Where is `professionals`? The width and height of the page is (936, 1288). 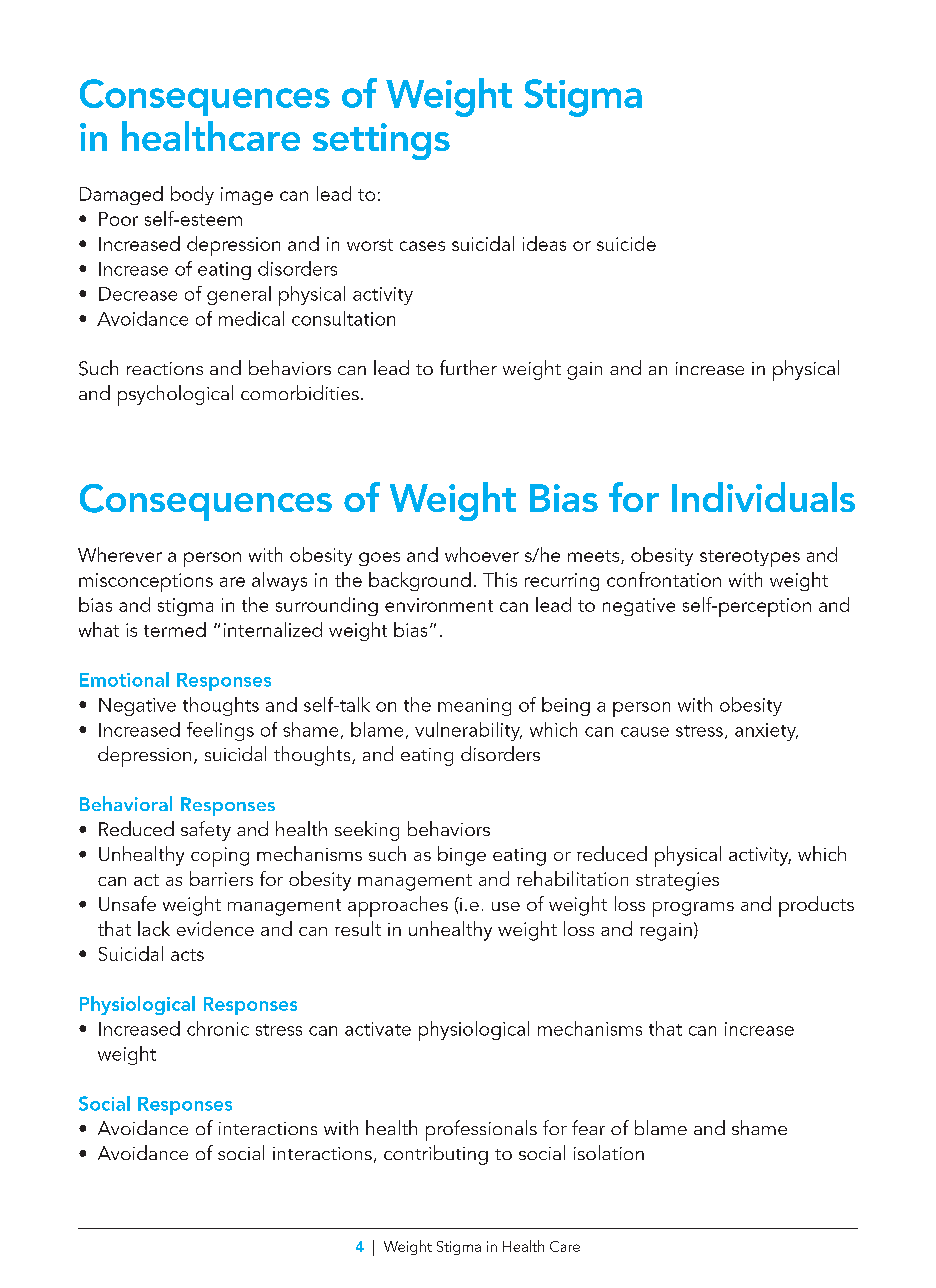
professionals is located at coordinates (481, 1130).
